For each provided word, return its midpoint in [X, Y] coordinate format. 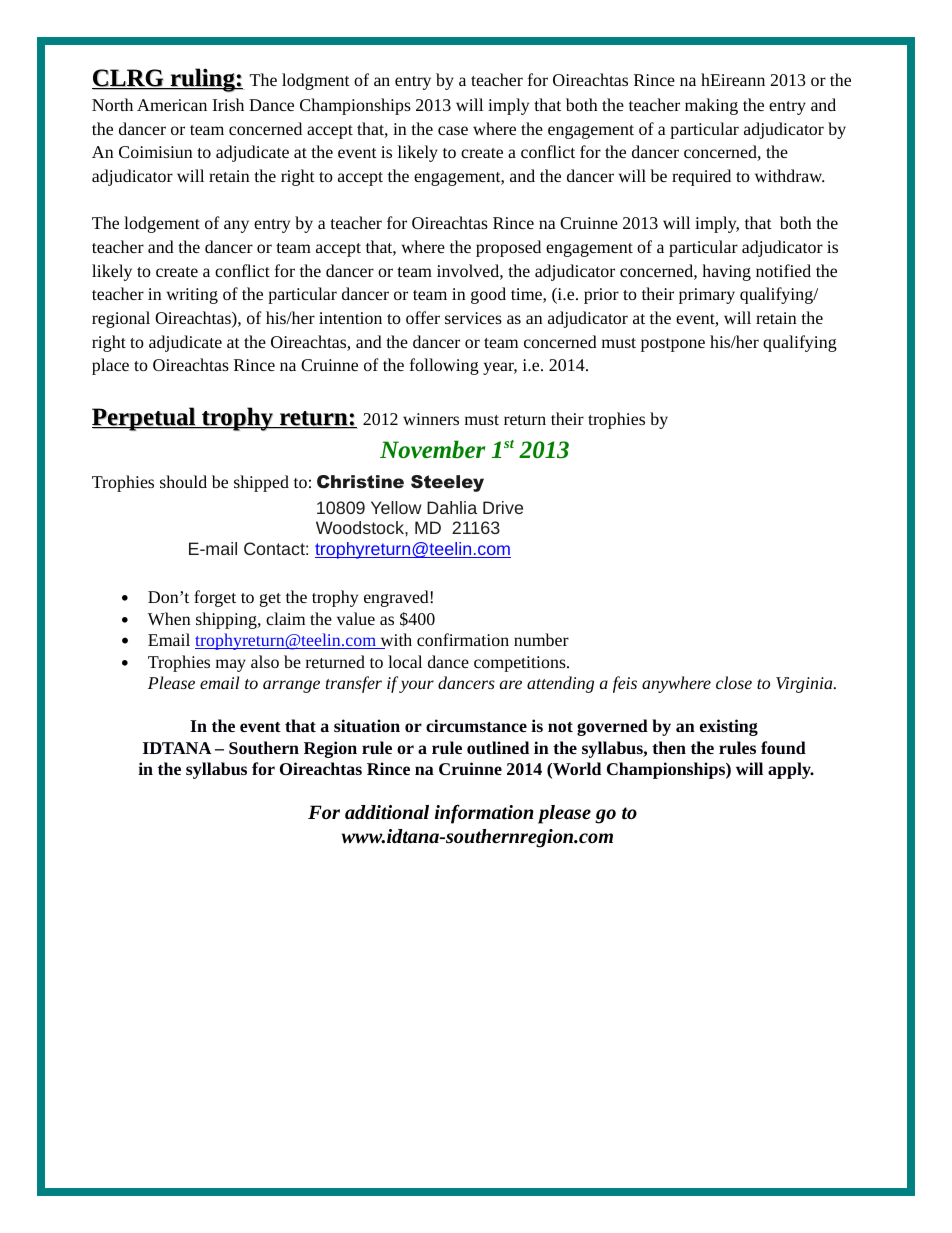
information [484, 814]
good [488, 295]
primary [707, 296]
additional [387, 812]
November [432, 449]
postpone [673, 345]
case [453, 130]
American [172, 105]
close [734, 682]
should [183, 481]
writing [192, 296]
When [169, 618]
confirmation [463, 639]
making [711, 106]
